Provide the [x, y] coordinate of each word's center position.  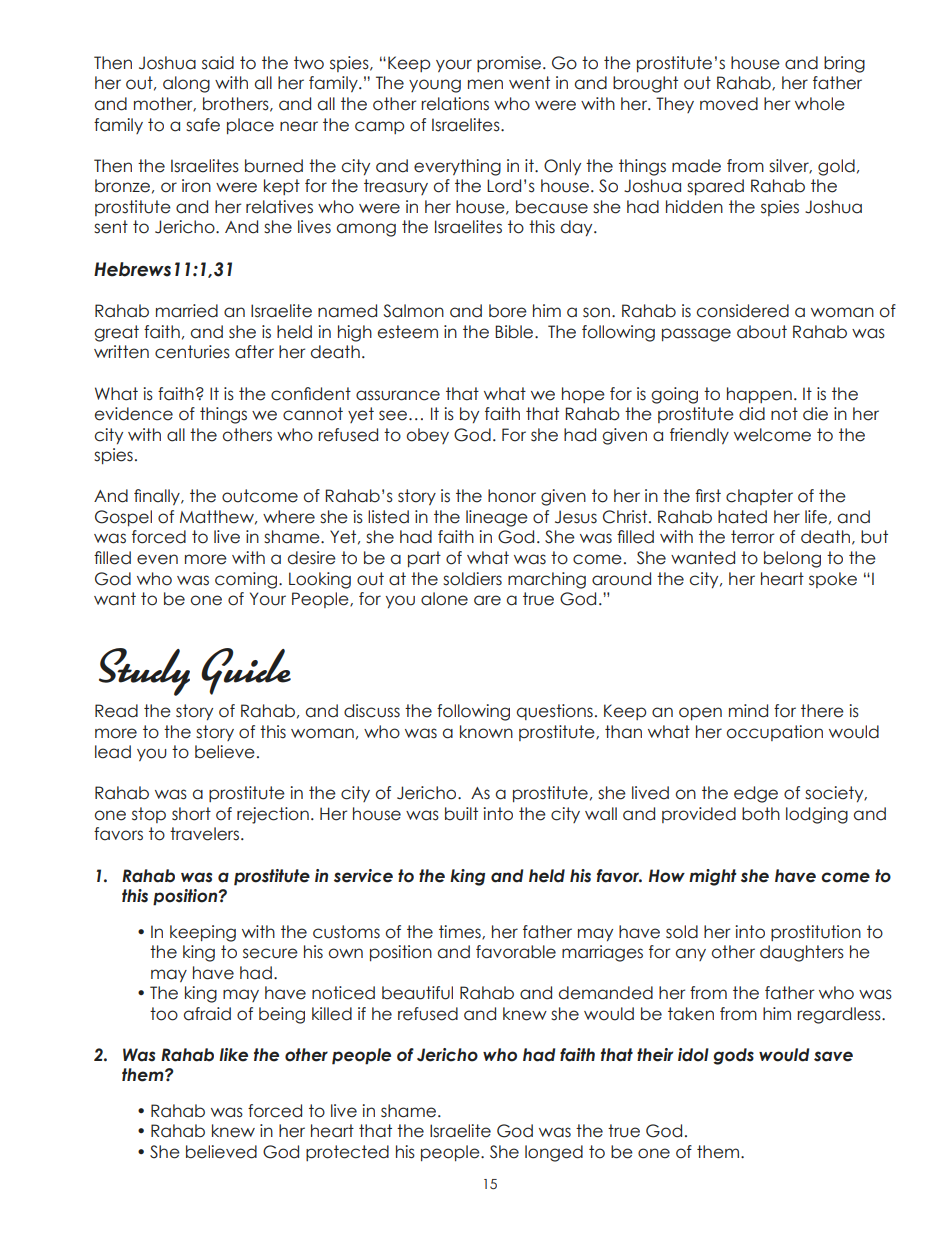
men [485, 84]
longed [554, 1153]
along [186, 84]
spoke [833, 580]
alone [444, 599]
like [233, 1055]
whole [820, 104]
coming [247, 580]
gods [733, 1056]
